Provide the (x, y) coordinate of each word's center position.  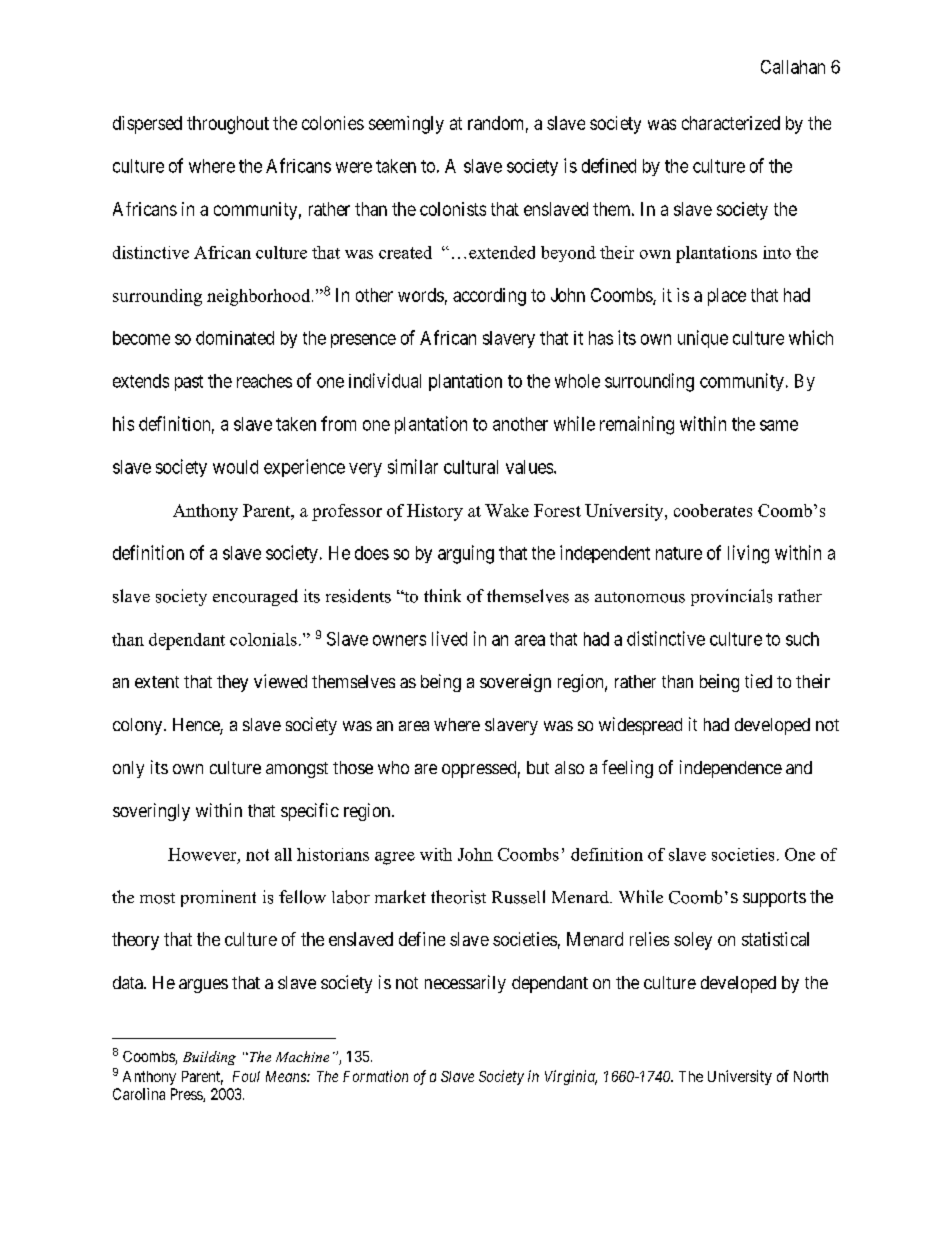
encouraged (255, 597)
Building (209, 1058)
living (748, 554)
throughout (228, 125)
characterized (731, 123)
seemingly (406, 125)
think (442, 595)
